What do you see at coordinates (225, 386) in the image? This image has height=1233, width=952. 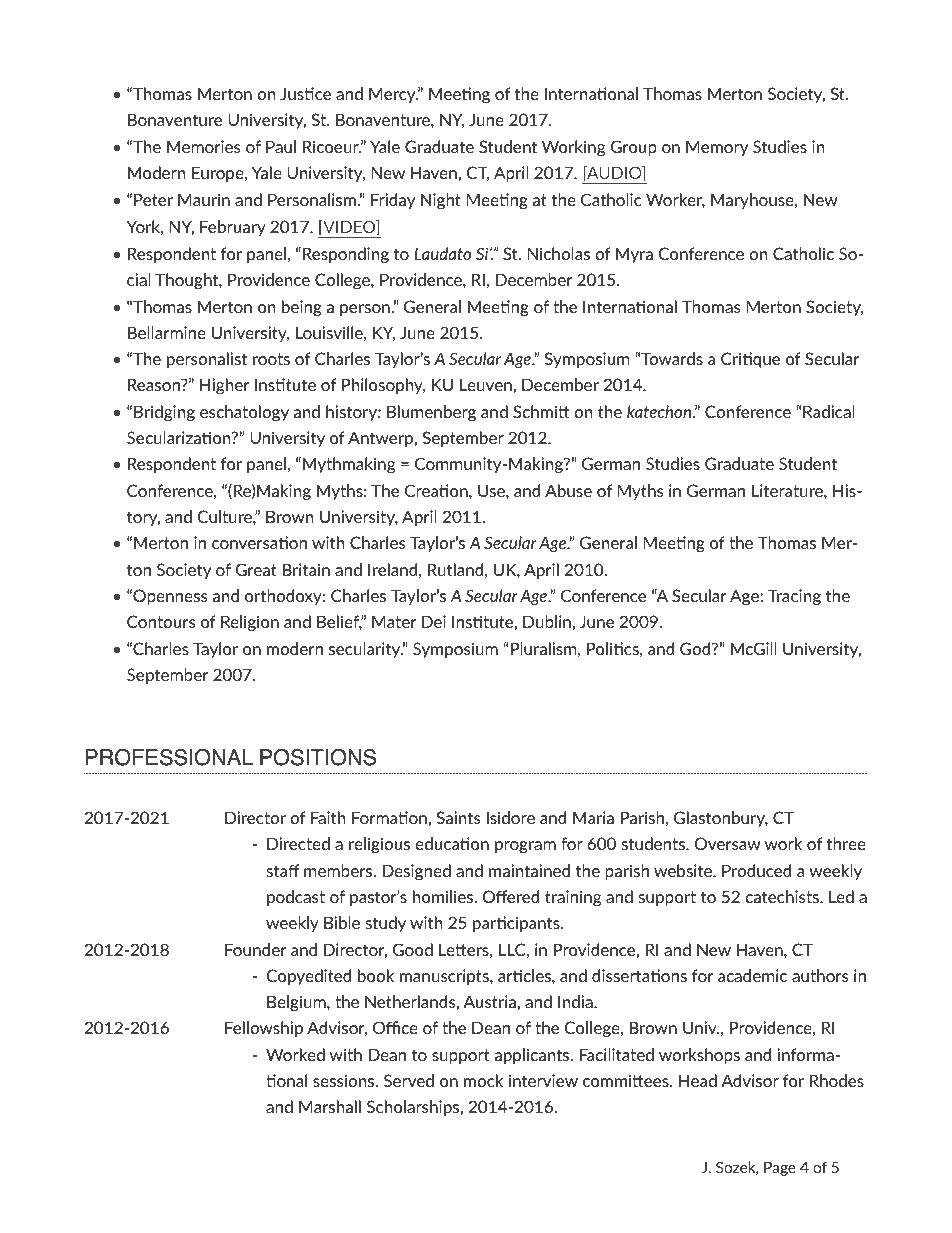 I see `Higher` at bounding box center [225, 386].
